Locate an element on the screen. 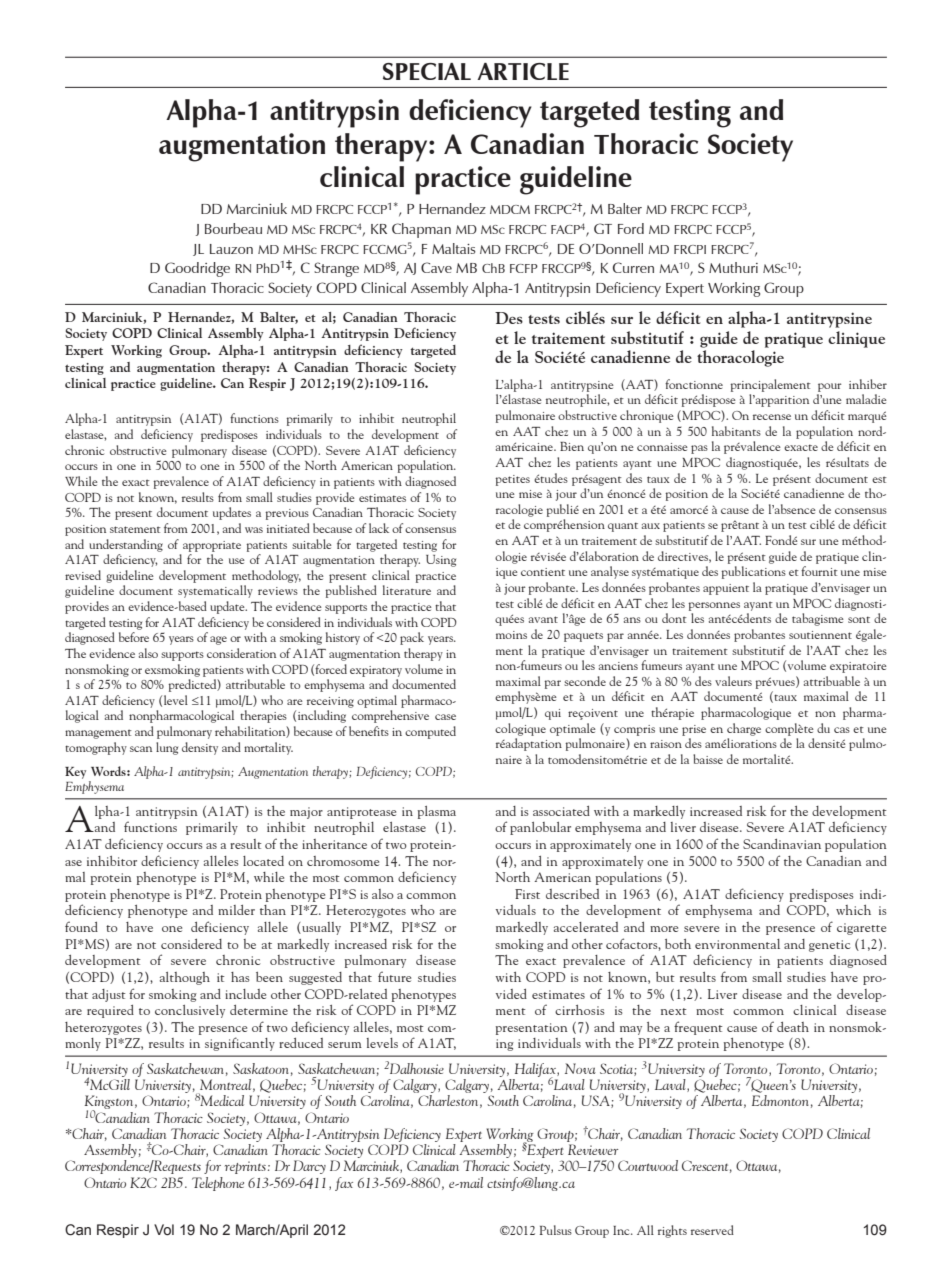 The image size is (952, 1275). Telephone is located at coordinates (218, 1184).
